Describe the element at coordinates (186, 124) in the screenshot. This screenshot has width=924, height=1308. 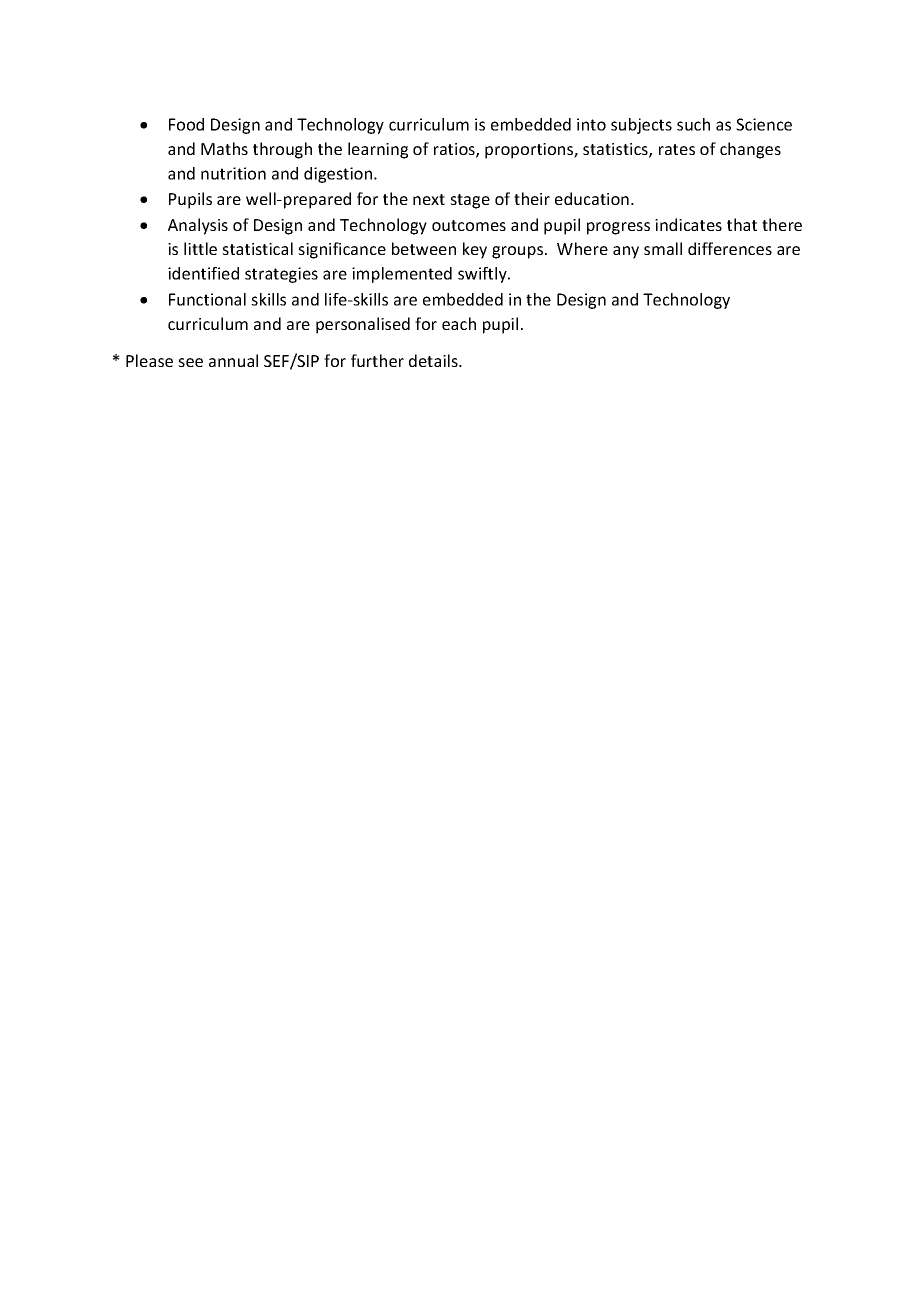
I see `Food` at that location.
